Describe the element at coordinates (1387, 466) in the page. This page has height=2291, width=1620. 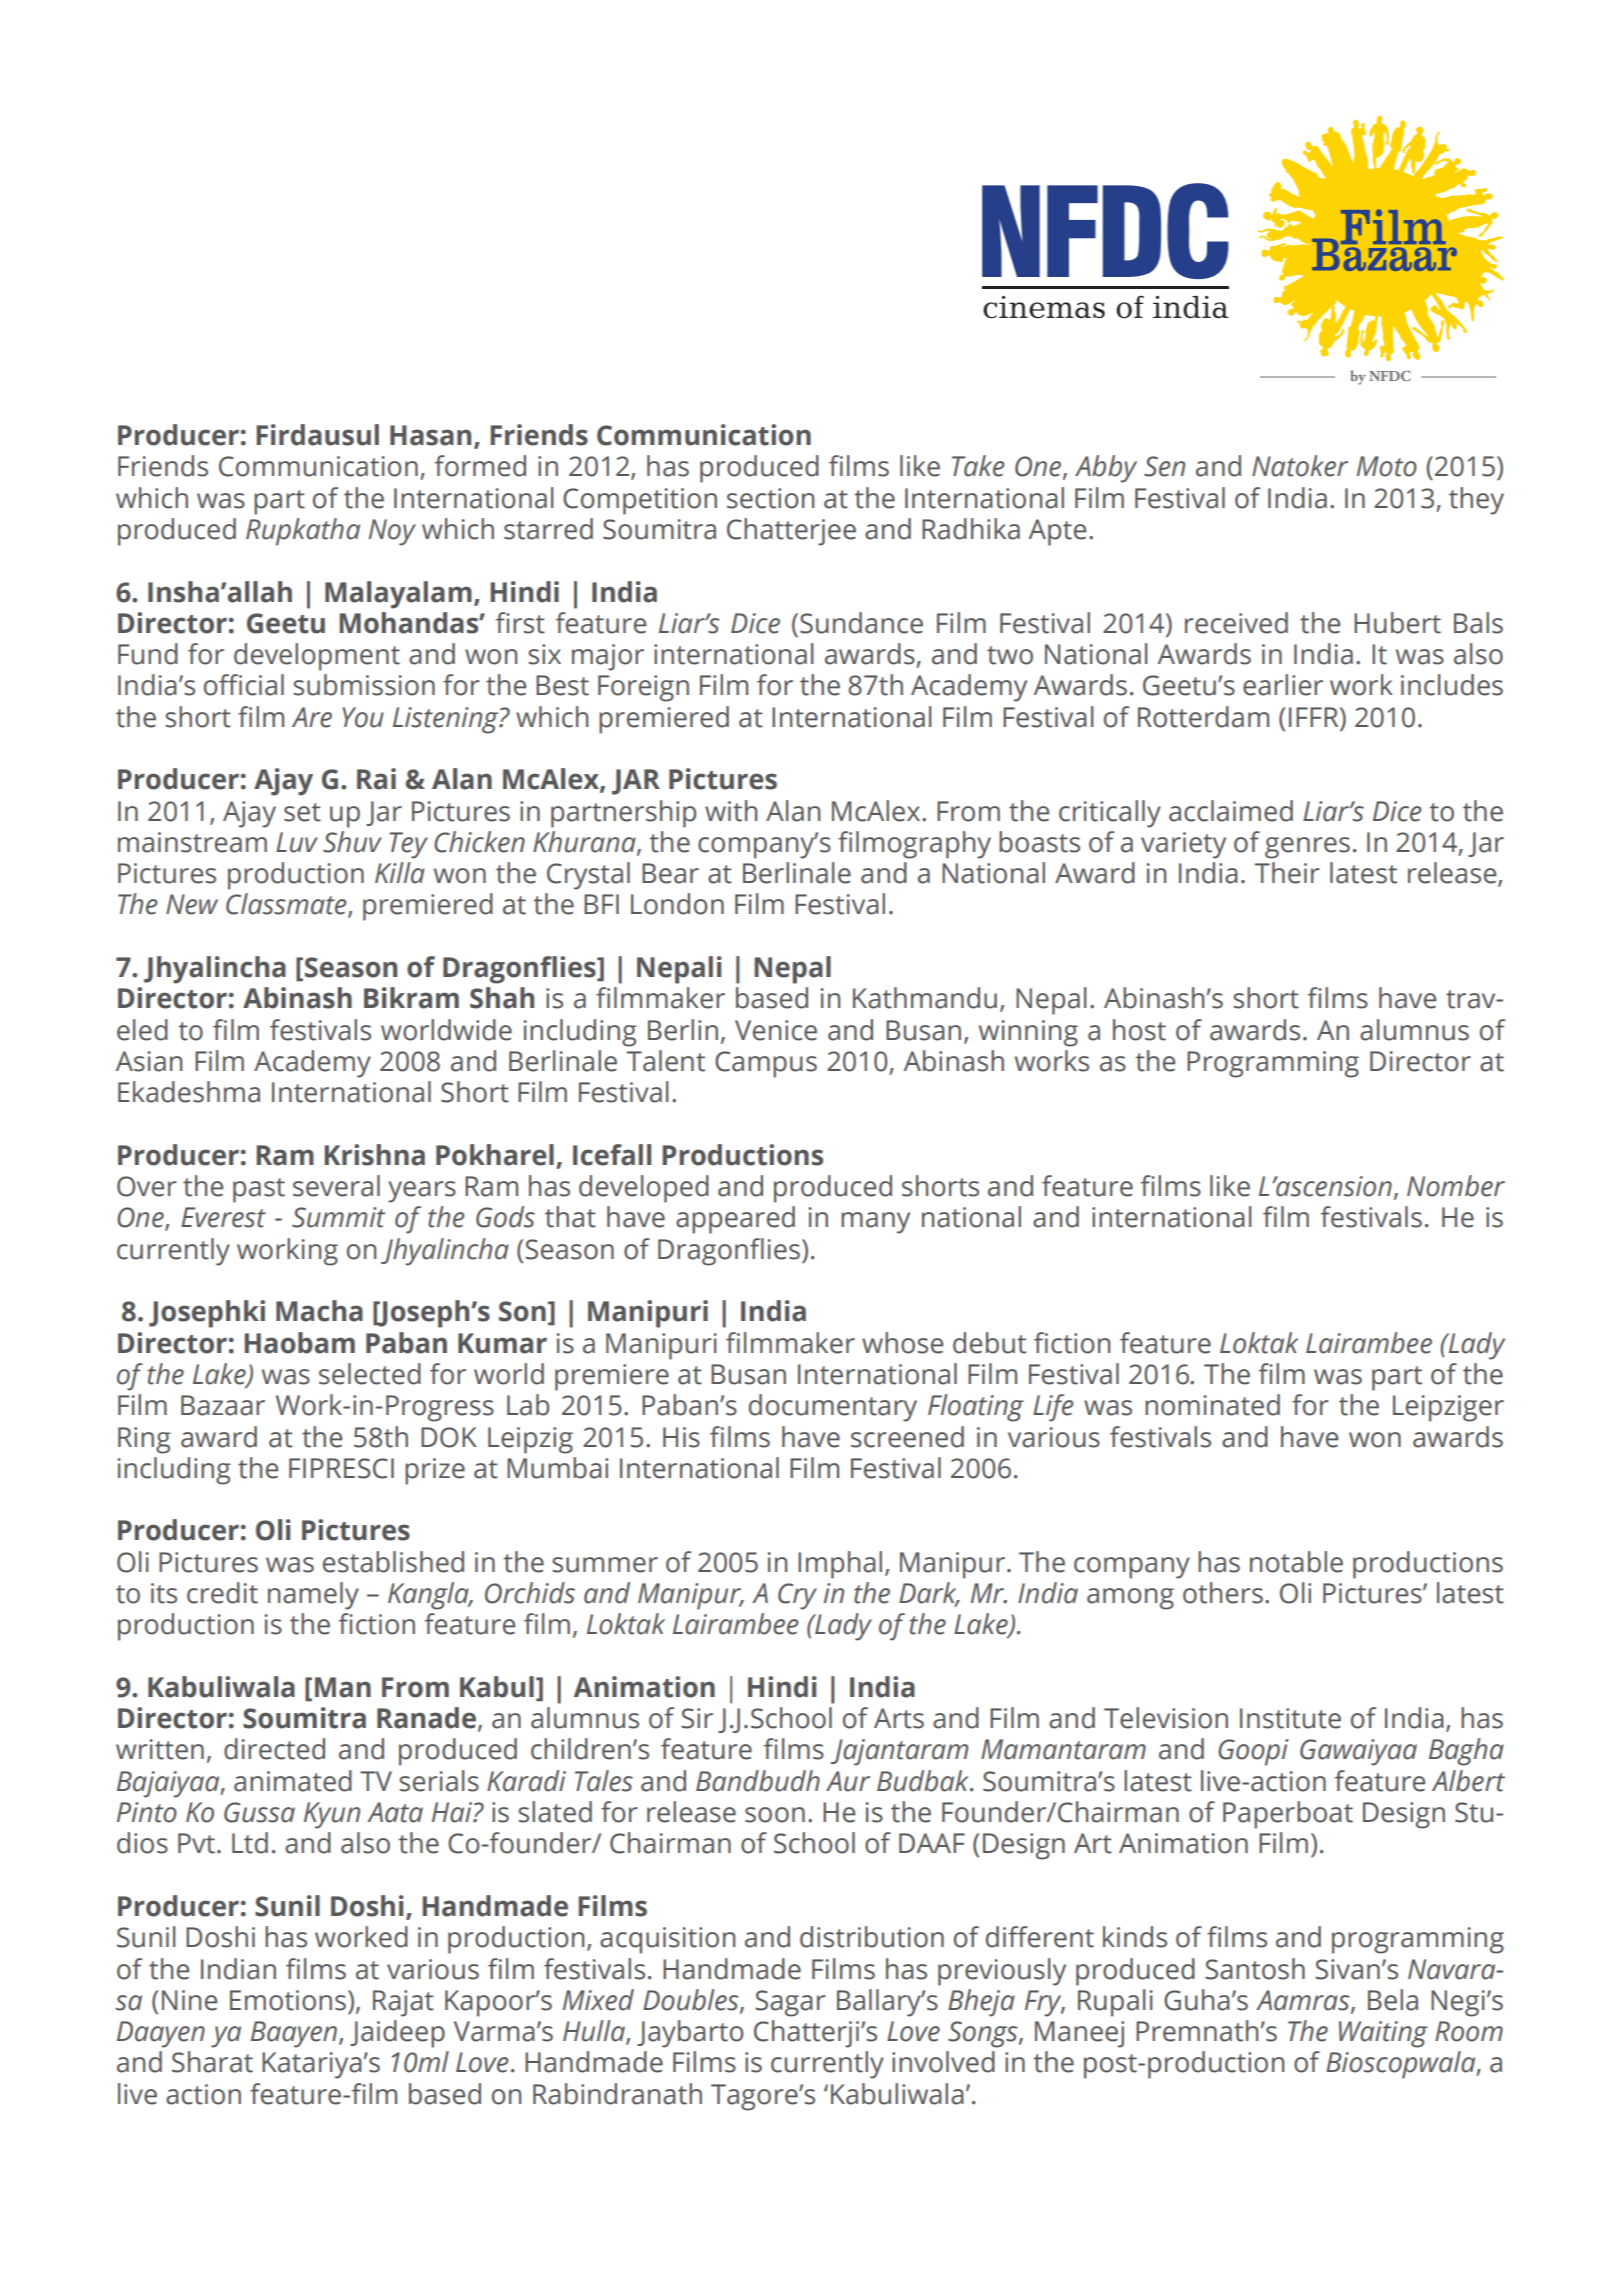
I see `Moto` at that location.
